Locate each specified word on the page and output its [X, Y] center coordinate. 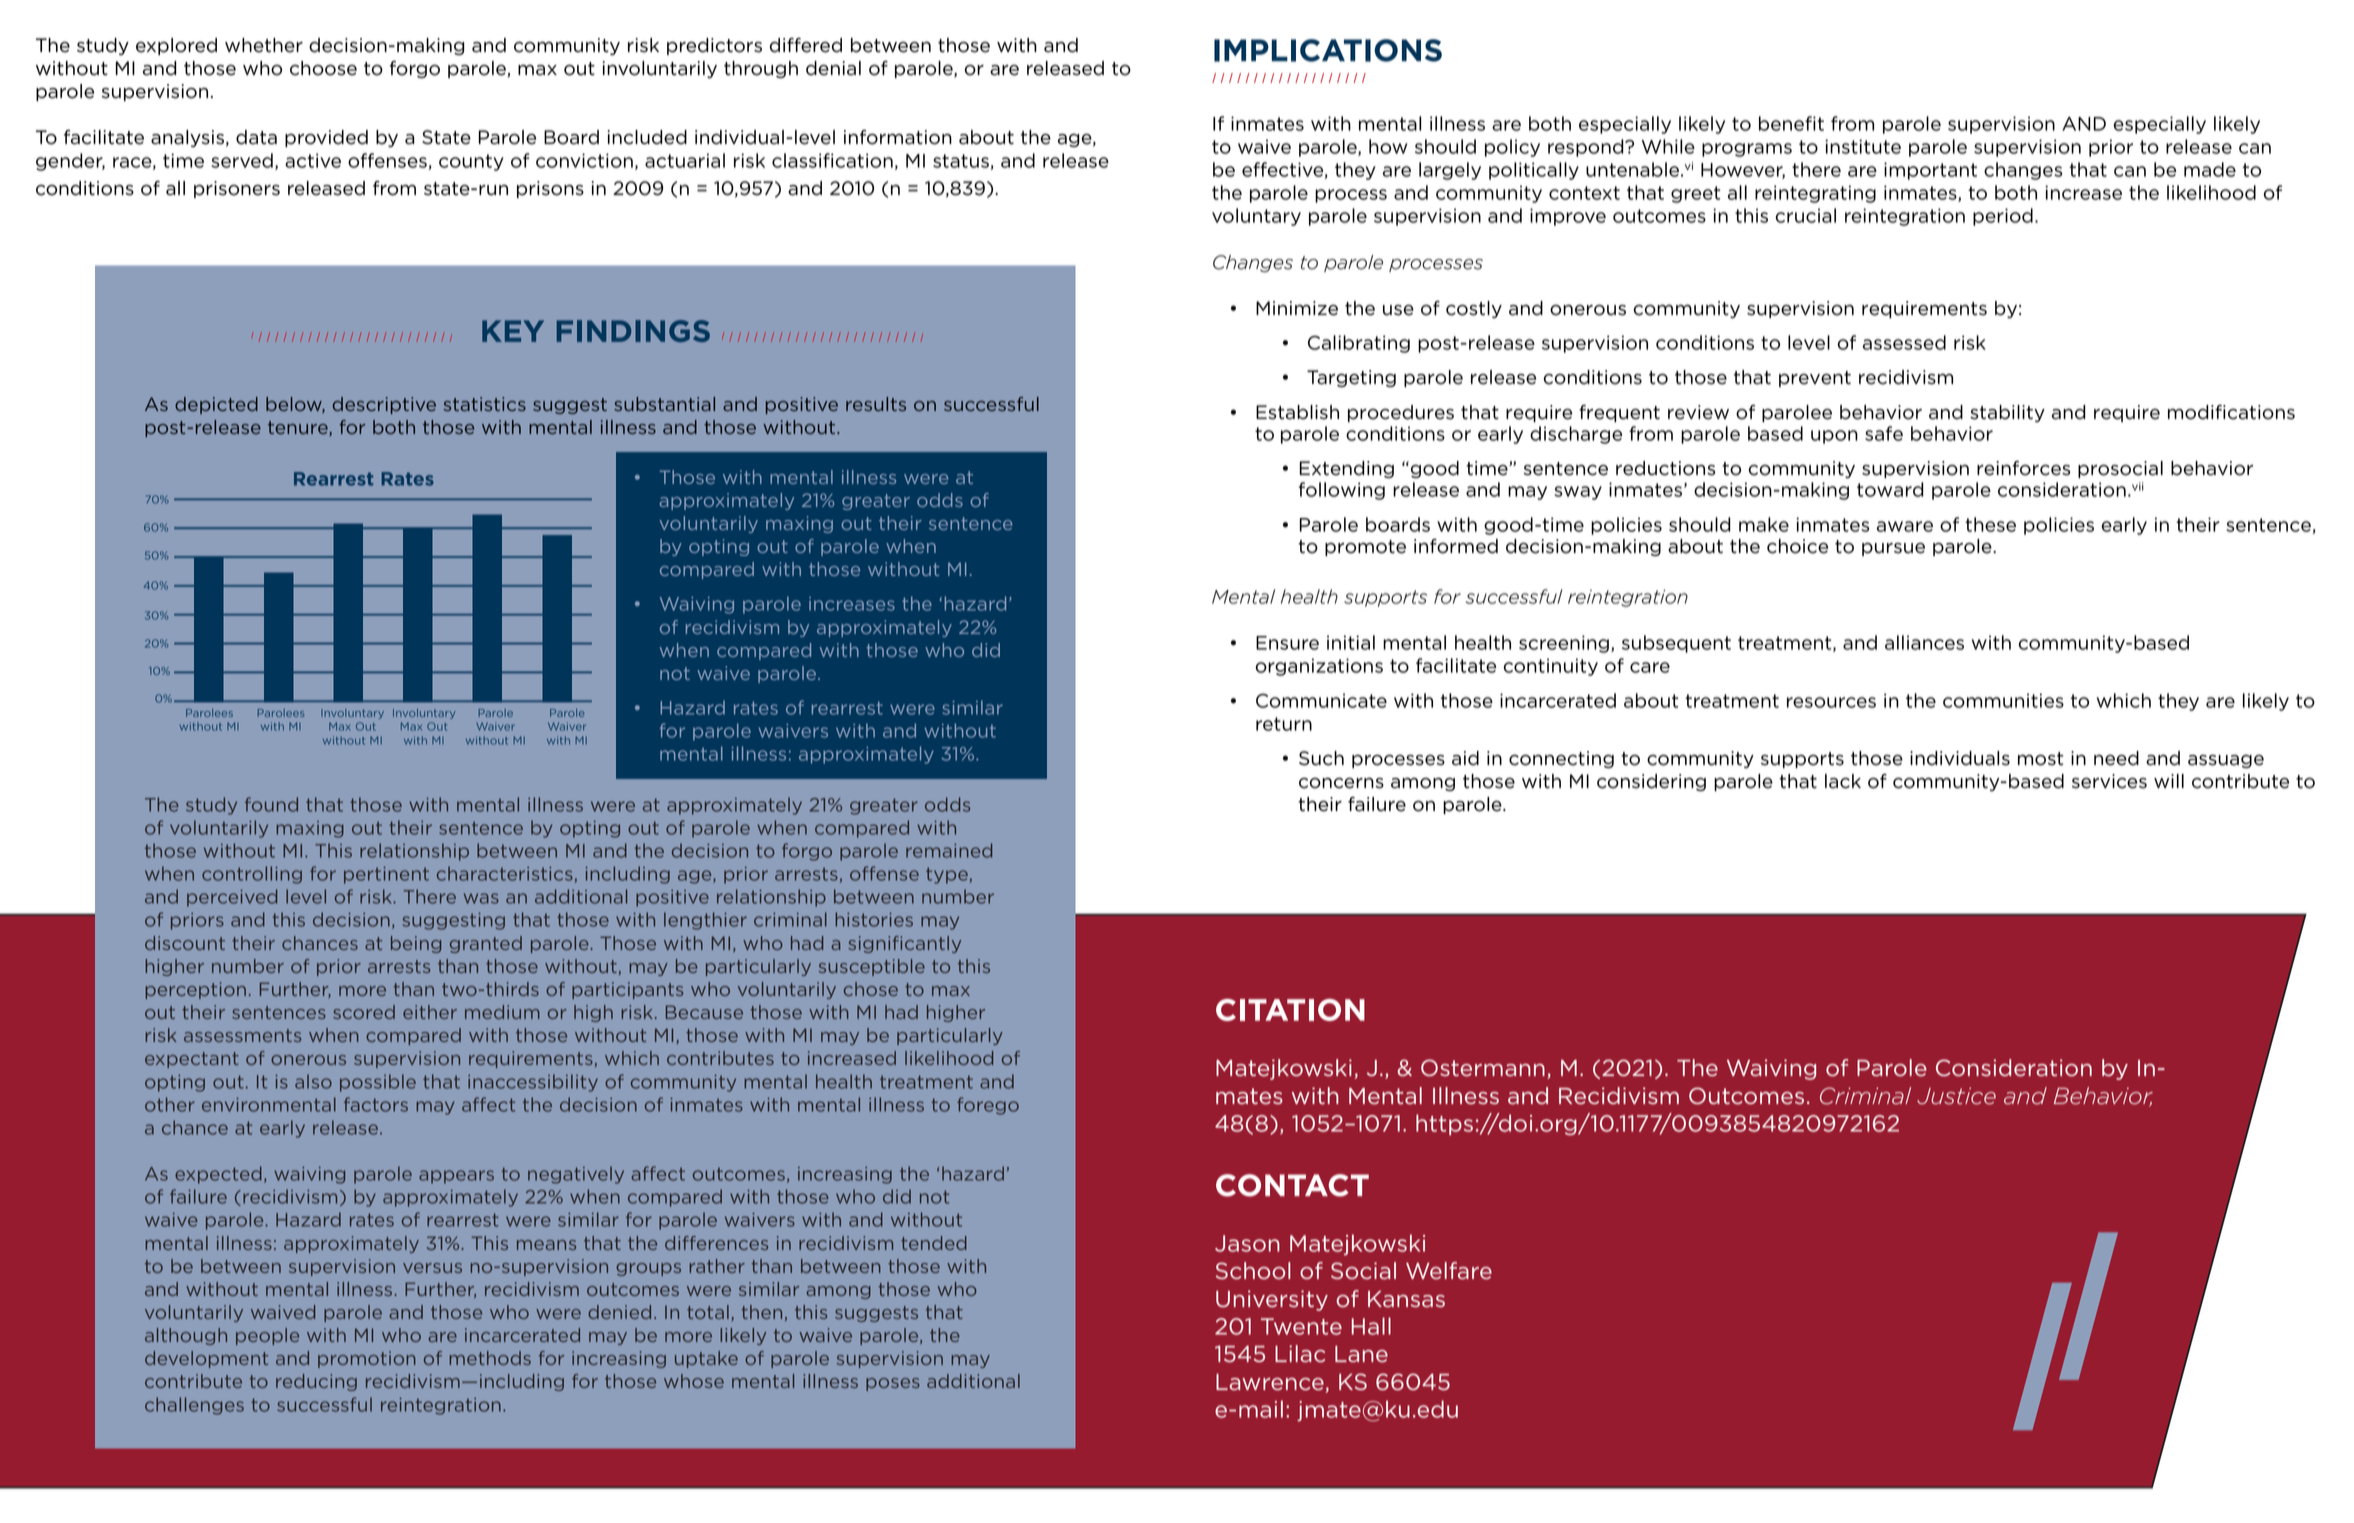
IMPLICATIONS [1328, 50]
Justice [1956, 1096]
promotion [367, 1359]
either [430, 1012]
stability [2007, 413]
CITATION [1290, 1010]
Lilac [1300, 1354]
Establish [1297, 412]
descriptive [384, 405]
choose [323, 68]
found [271, 804]
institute [1863, 146]
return [1284, 724]
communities [2003, 700]
